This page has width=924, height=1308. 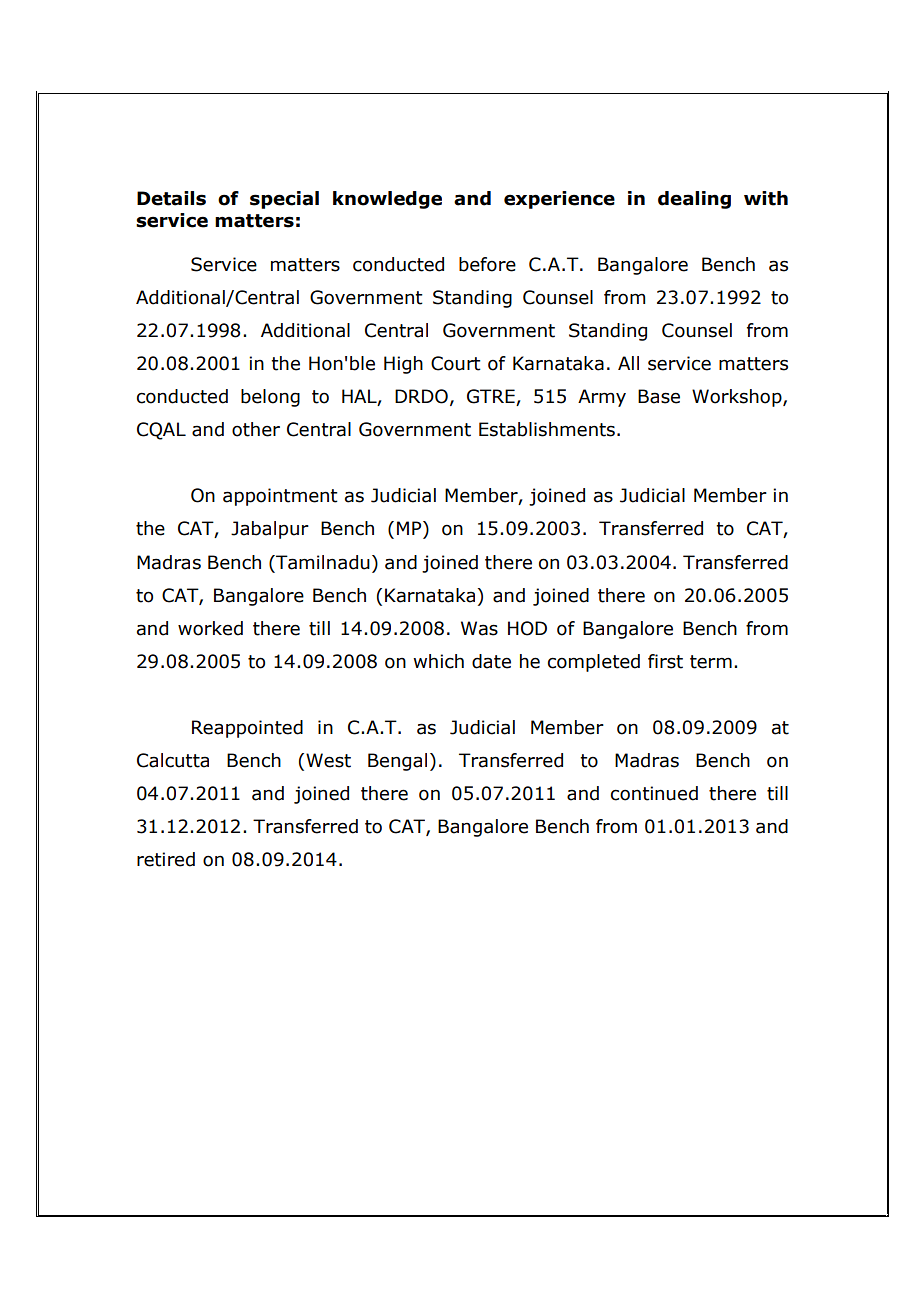 I want to click on knowledge, so click(x=387, y=200).
